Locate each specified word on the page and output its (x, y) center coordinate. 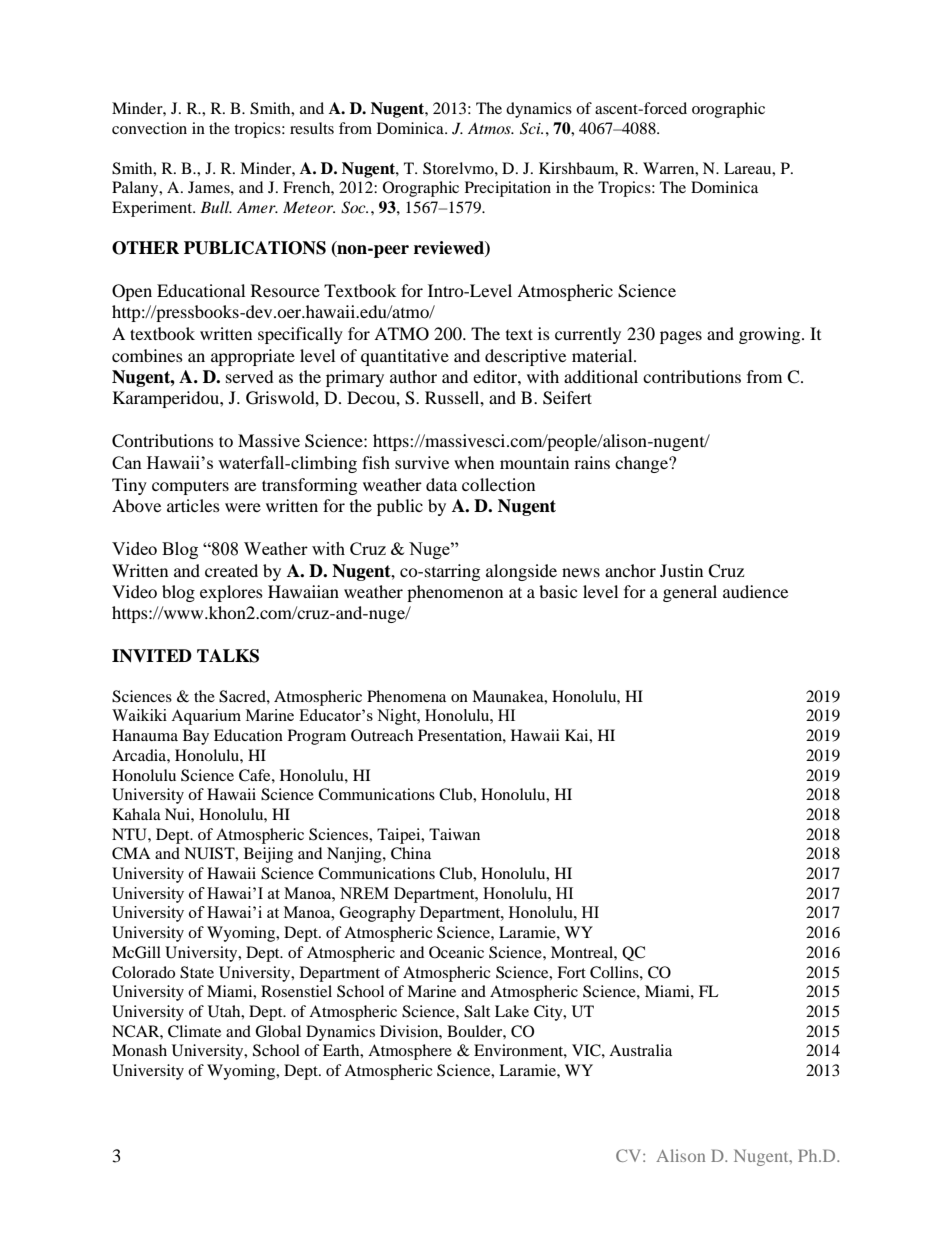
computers (190, 488)
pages (681, 337)
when (474, 462)
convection (149, 128)
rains (592, 462)
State (197, 972)
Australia (640, 1050)
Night (398, 717)
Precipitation (508, 189)
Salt (477, 1011)
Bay (196, 737)
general (690, 593)
